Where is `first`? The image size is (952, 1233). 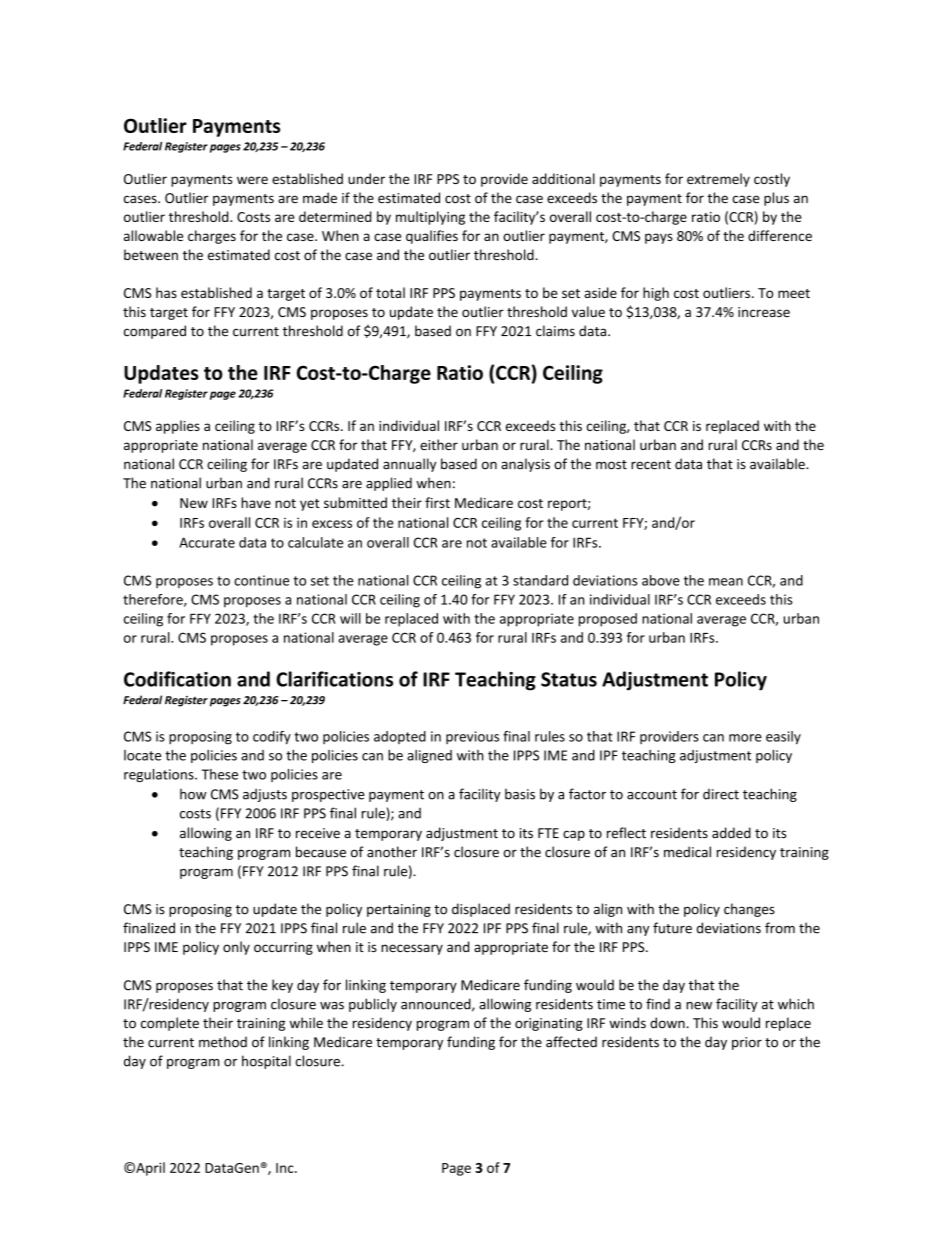 first is located at coordinates (437, 502).
